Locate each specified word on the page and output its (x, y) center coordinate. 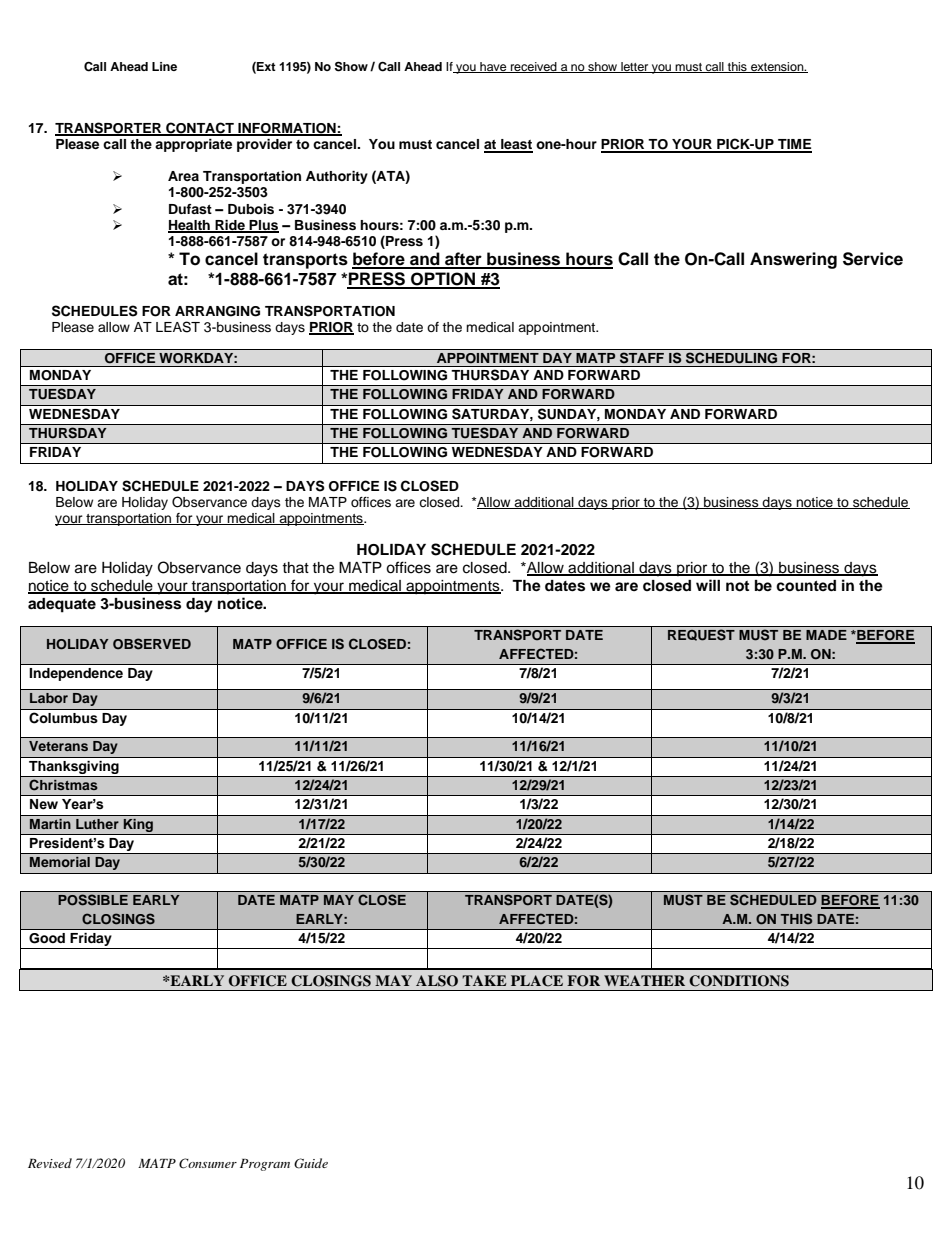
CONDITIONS (739, 981)
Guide (311, 1163)
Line (164, 66)
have (493, 67)
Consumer (208, 1163)
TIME (794, 145)
